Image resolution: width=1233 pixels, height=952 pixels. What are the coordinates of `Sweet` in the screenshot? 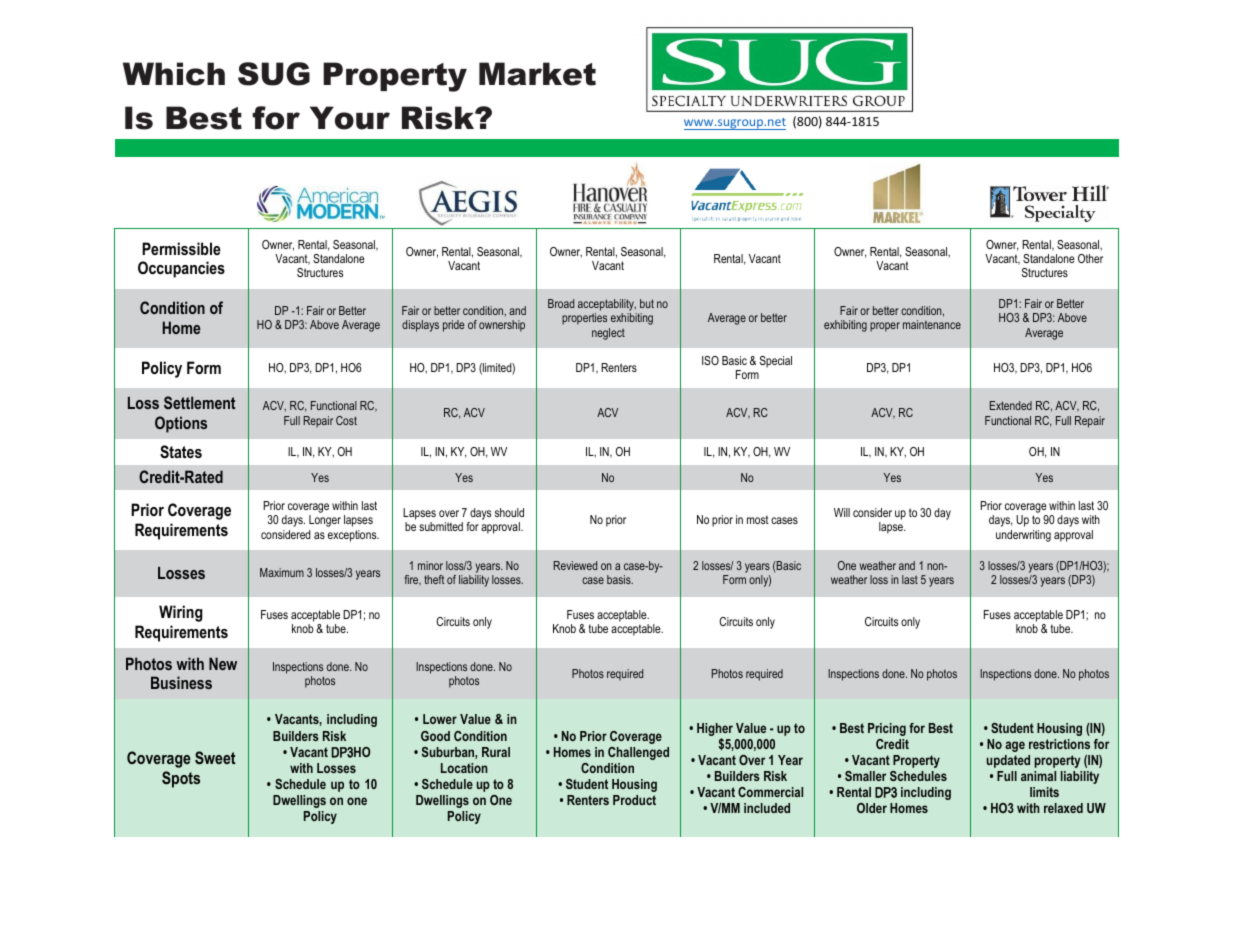 It's located at (215, 757).
